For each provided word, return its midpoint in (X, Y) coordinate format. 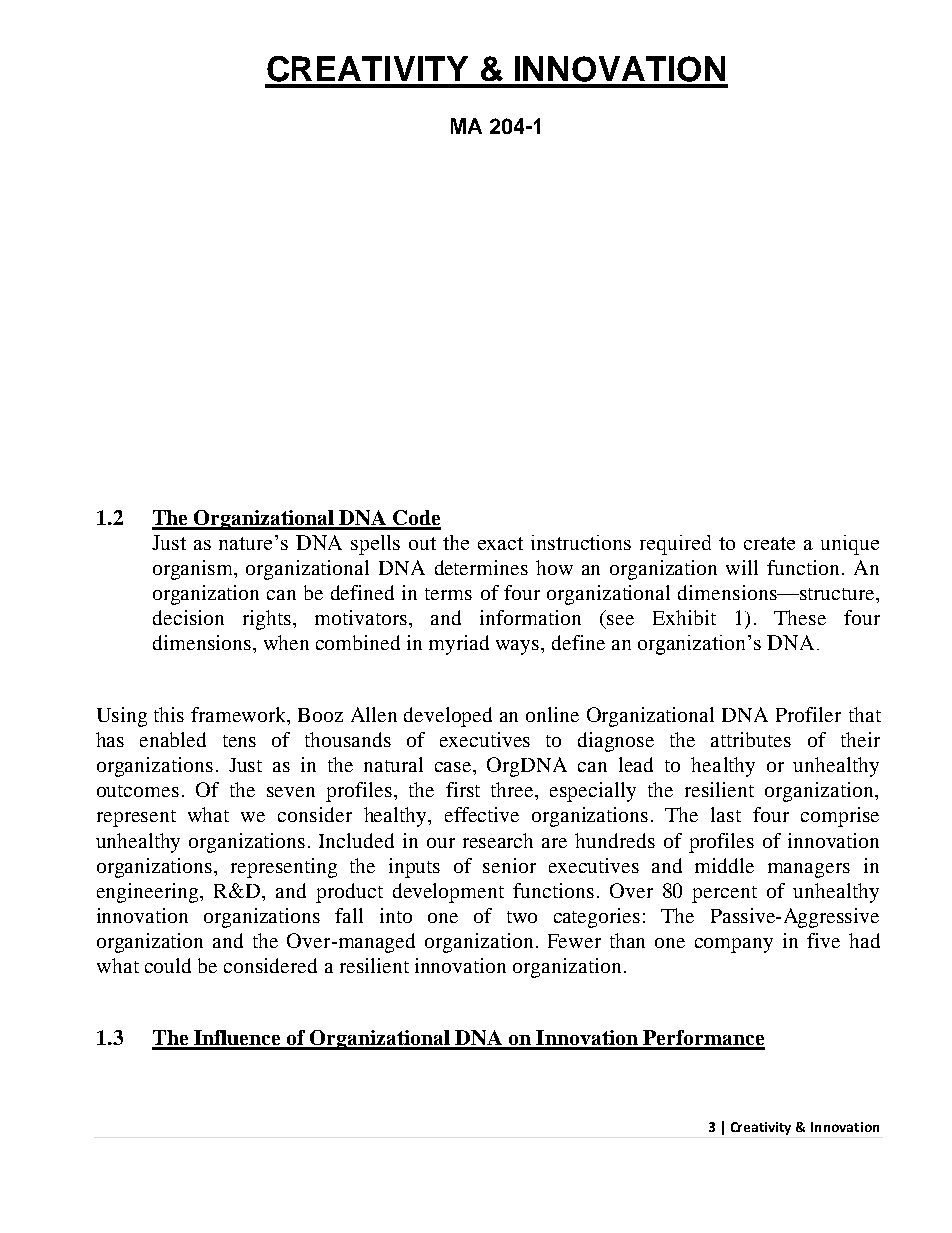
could (168, 965)
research (498, 840)
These (800, 617)
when (286, 642)
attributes (751, 739)
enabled (173, 739)
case (454, 767)
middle (724, 865)
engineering (149, 893)
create (769, 543)
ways (519, 647)
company (734, 945)
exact (500, 543)
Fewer (574, 941)
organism (194, 570)
